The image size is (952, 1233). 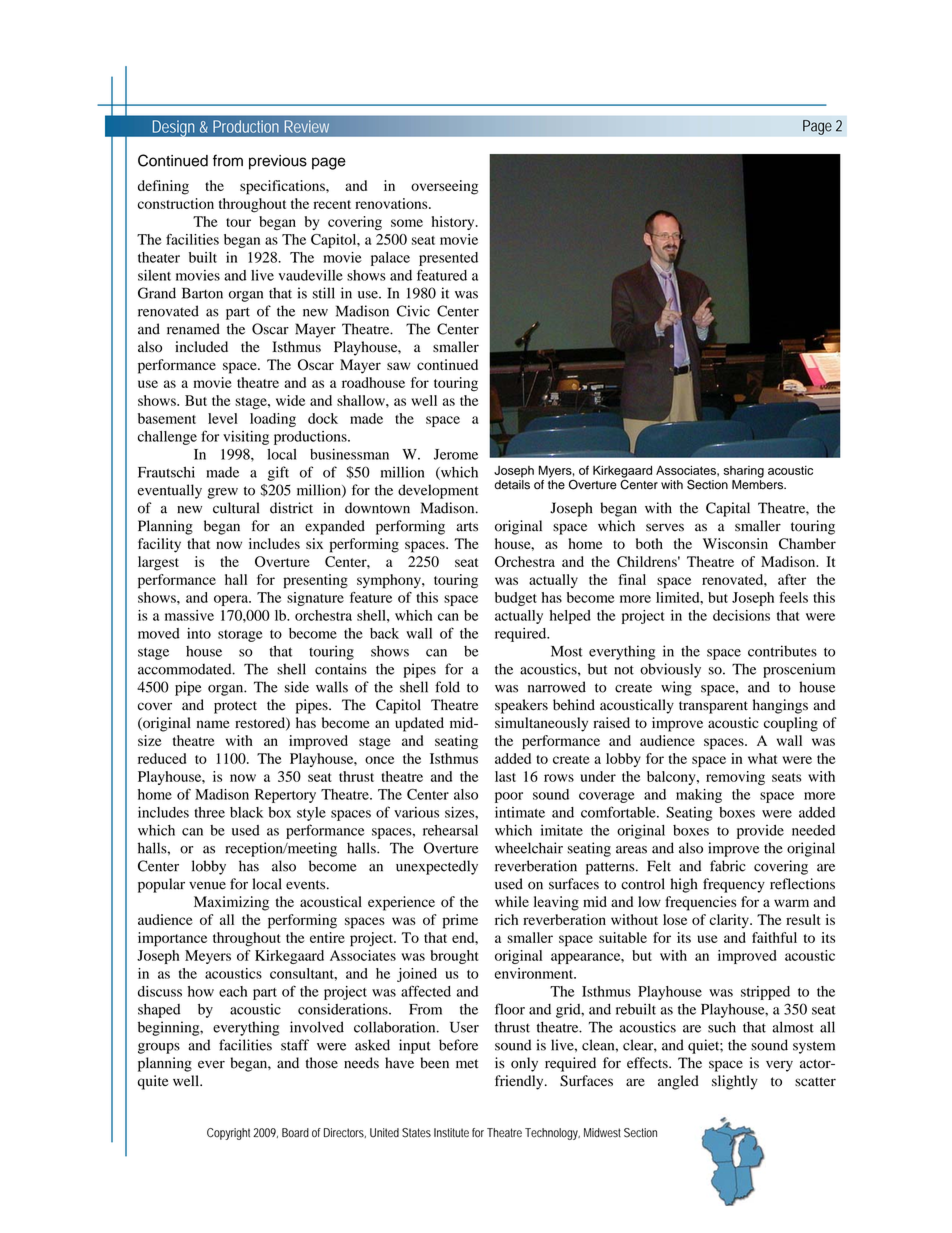 What do you see at coordinates (516, 599) in the image?
I see `budget` at bounding box center [516, 599].
